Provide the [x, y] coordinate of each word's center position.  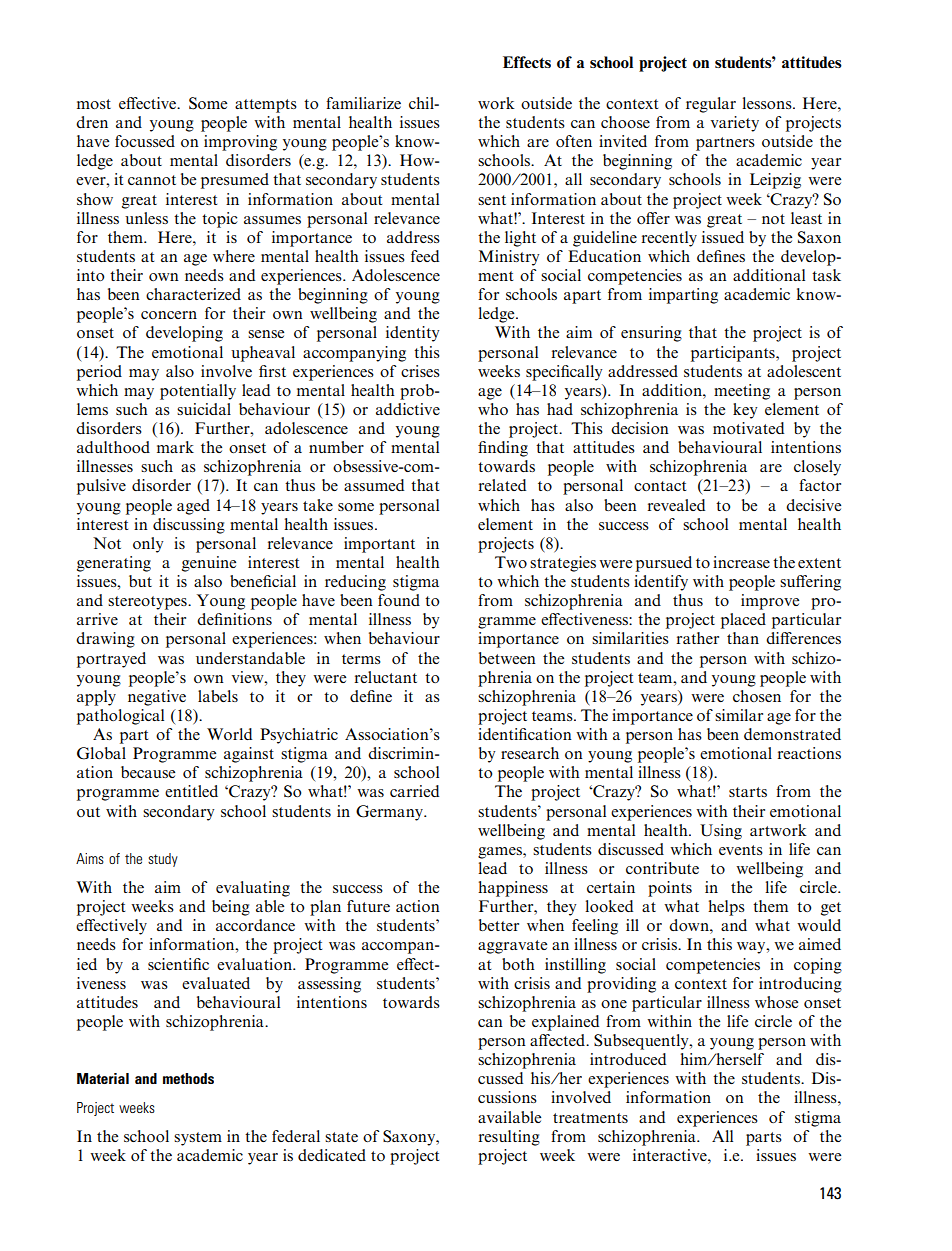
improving [240, 143]
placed [743, 621]
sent [492, 200]
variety [735, 124]
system [198, 1139]
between [507, 658]
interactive [671, 1155]
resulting [509, 1138]
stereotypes [148, 603]
